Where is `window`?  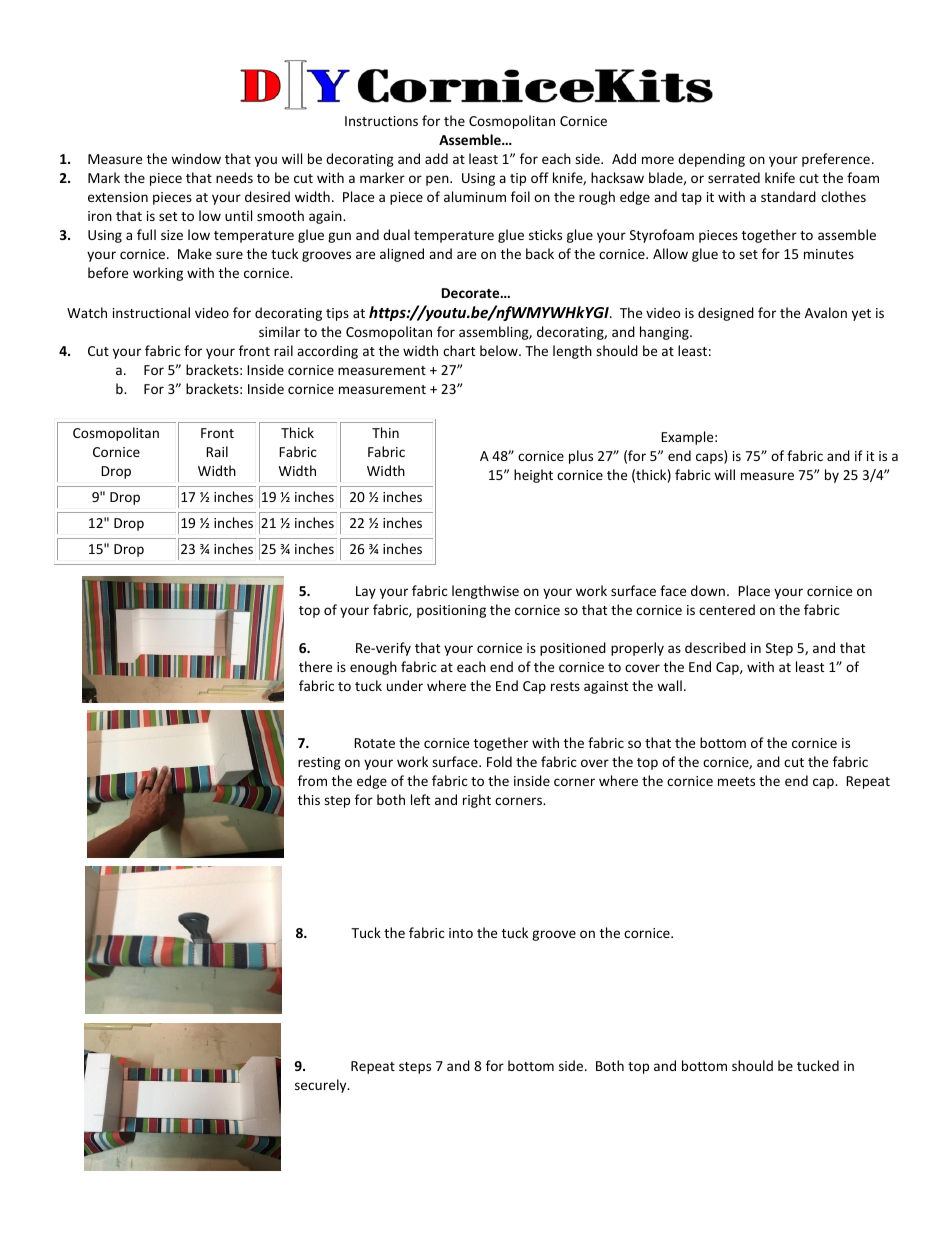 window is located at coordinates (196, 158).
